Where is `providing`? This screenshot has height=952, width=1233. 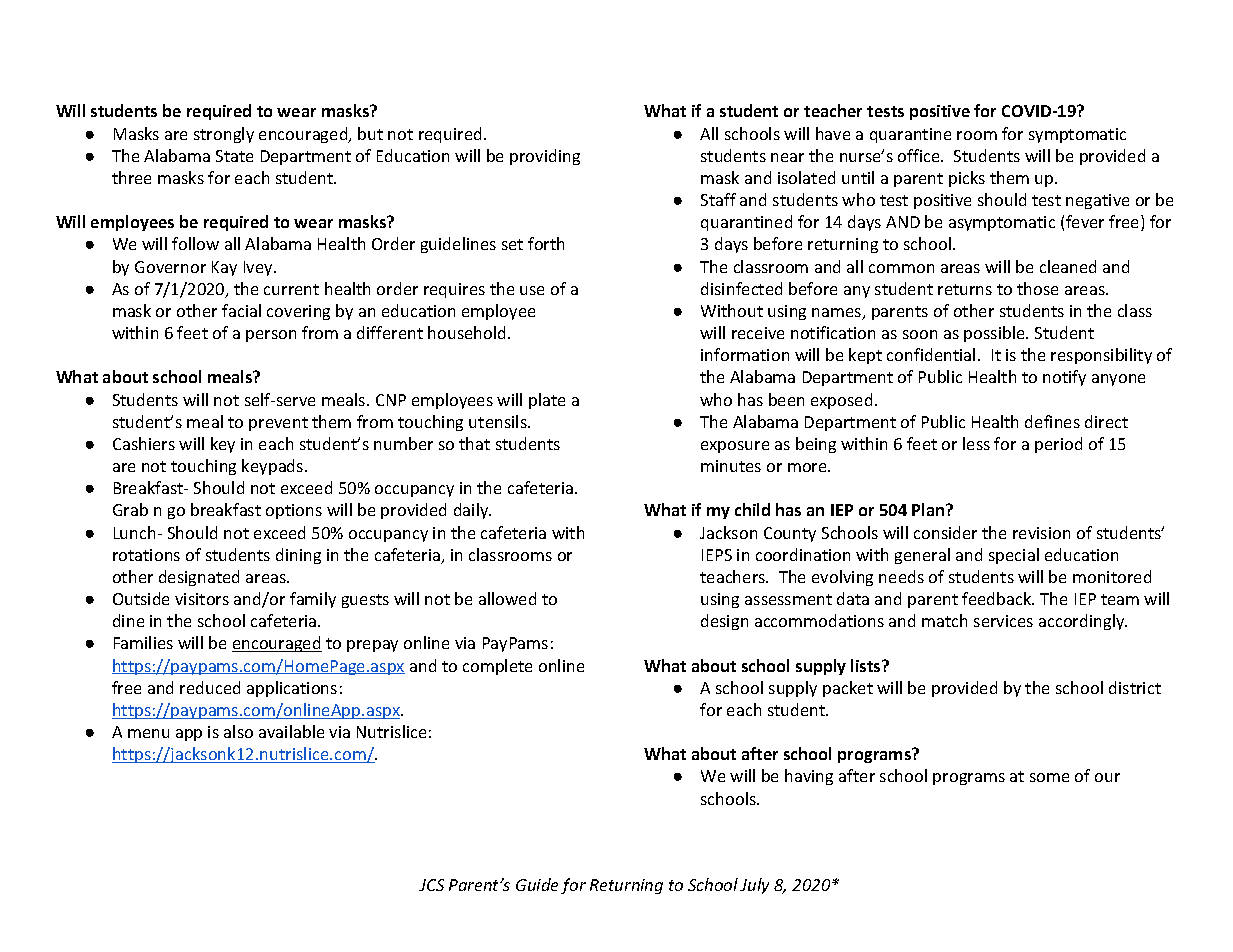 providing is located at coordinates (545, 157).
